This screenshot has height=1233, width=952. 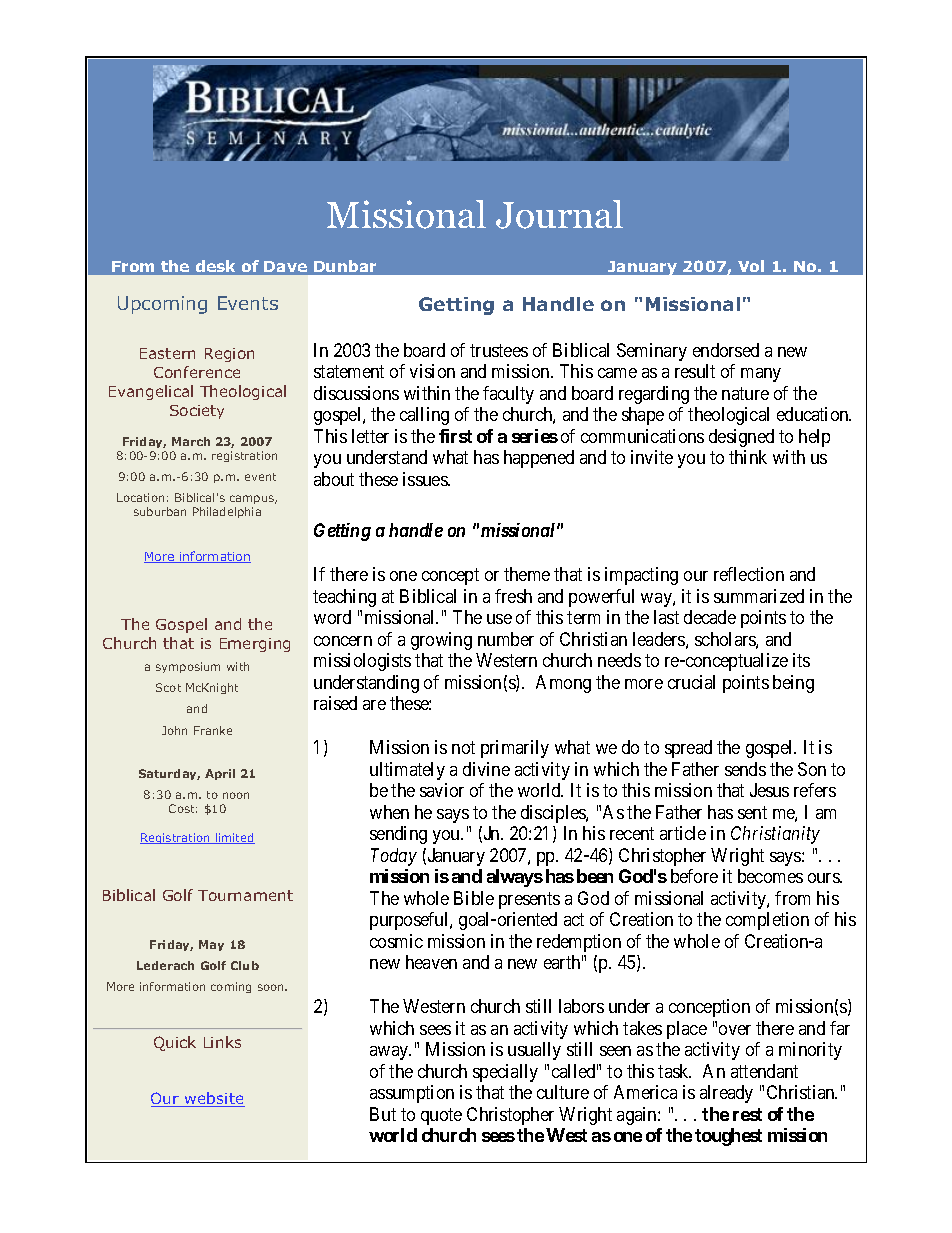 What do you see at coordinates (747, 1114) in the screenshot?
I see `rest` at bounding box center [747, 1114].
